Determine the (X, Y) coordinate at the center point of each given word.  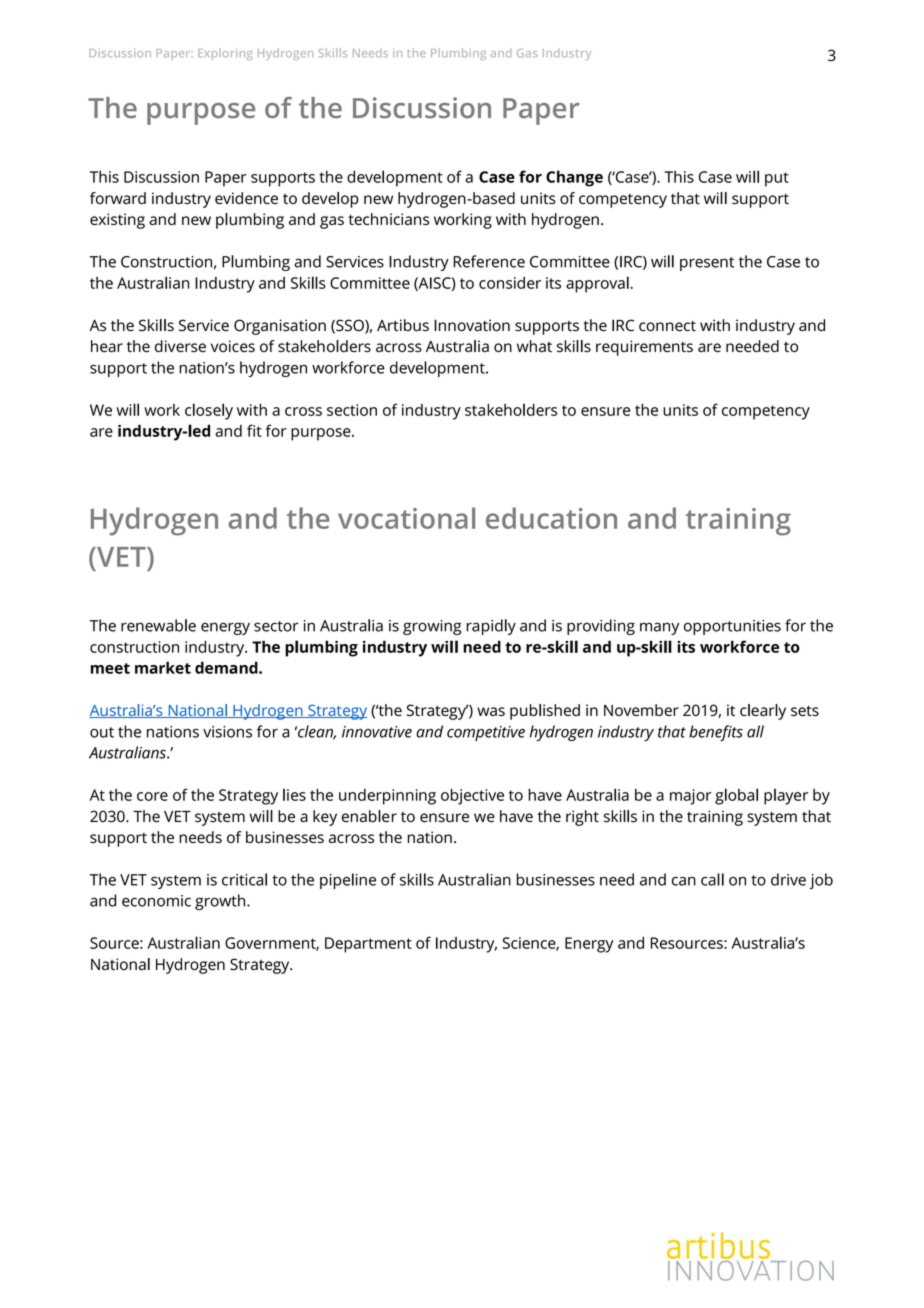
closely (209, 411)
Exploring (225, 54)
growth (221, 902)
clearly (763, 712)
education (551, 518)
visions (227, 732)
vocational (406, 518)
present (707, 264)
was (491, 711)
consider (510, 283)
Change (574, 178)
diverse (180, 346)
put (777, 179)
